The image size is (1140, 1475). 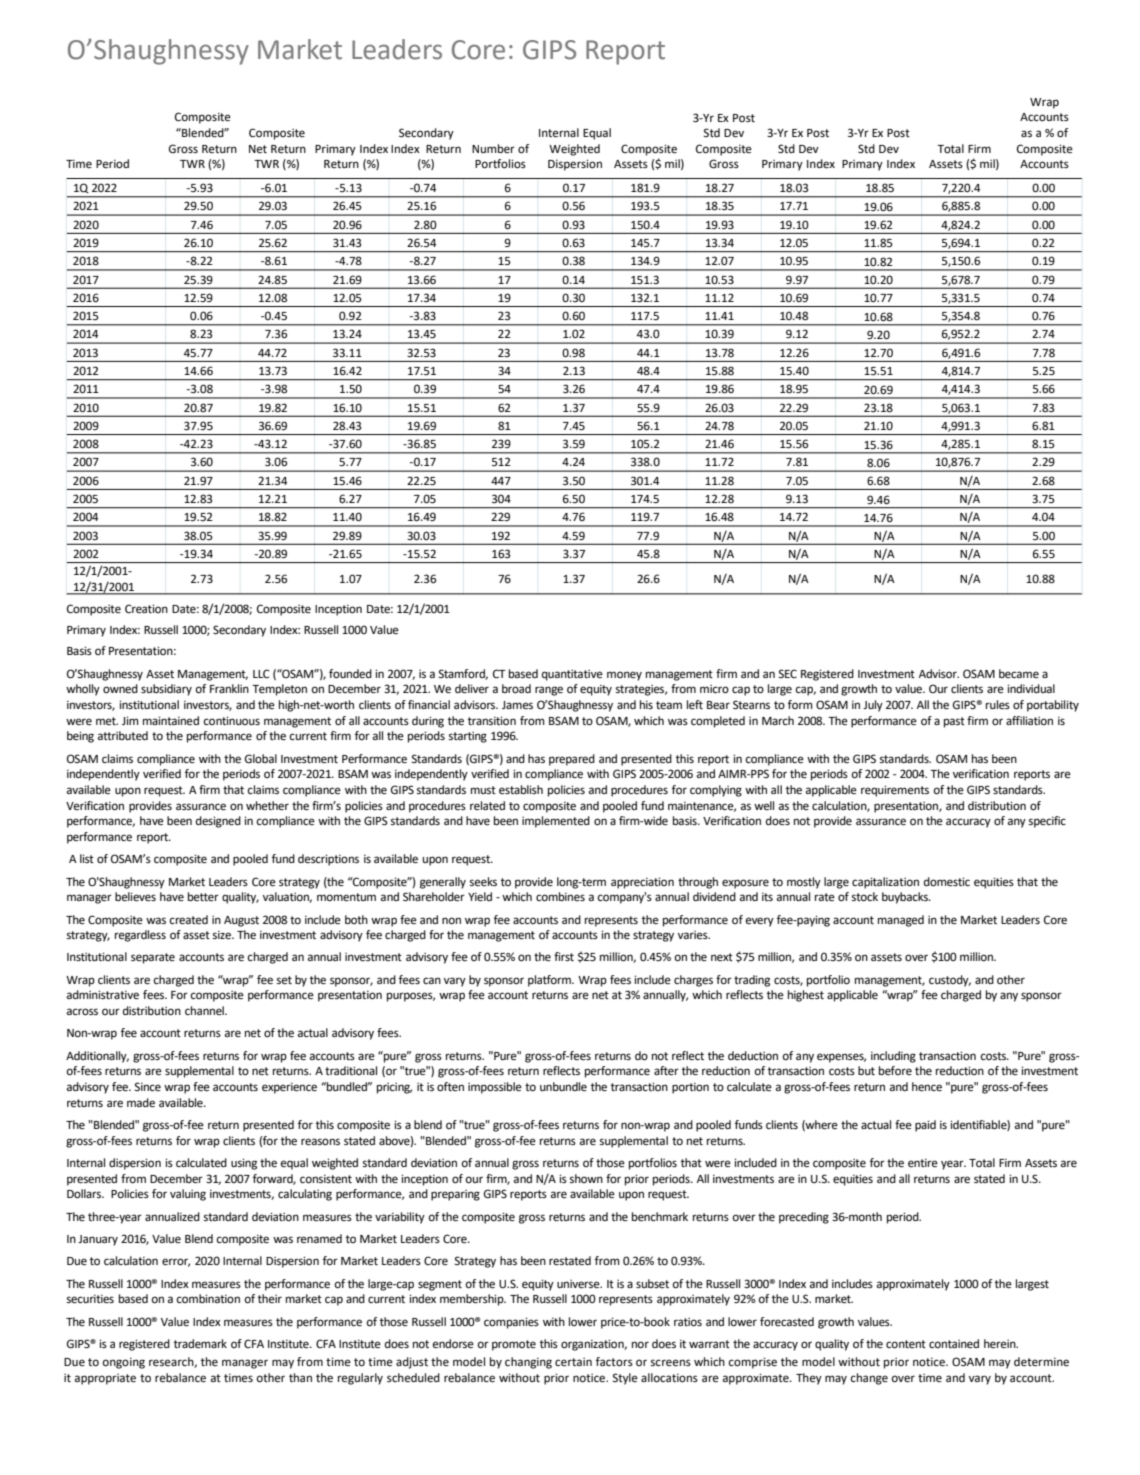 What do you see at coordinates (895, 791) in the image?
I see `requirements` at bounding box center [895, 791].
